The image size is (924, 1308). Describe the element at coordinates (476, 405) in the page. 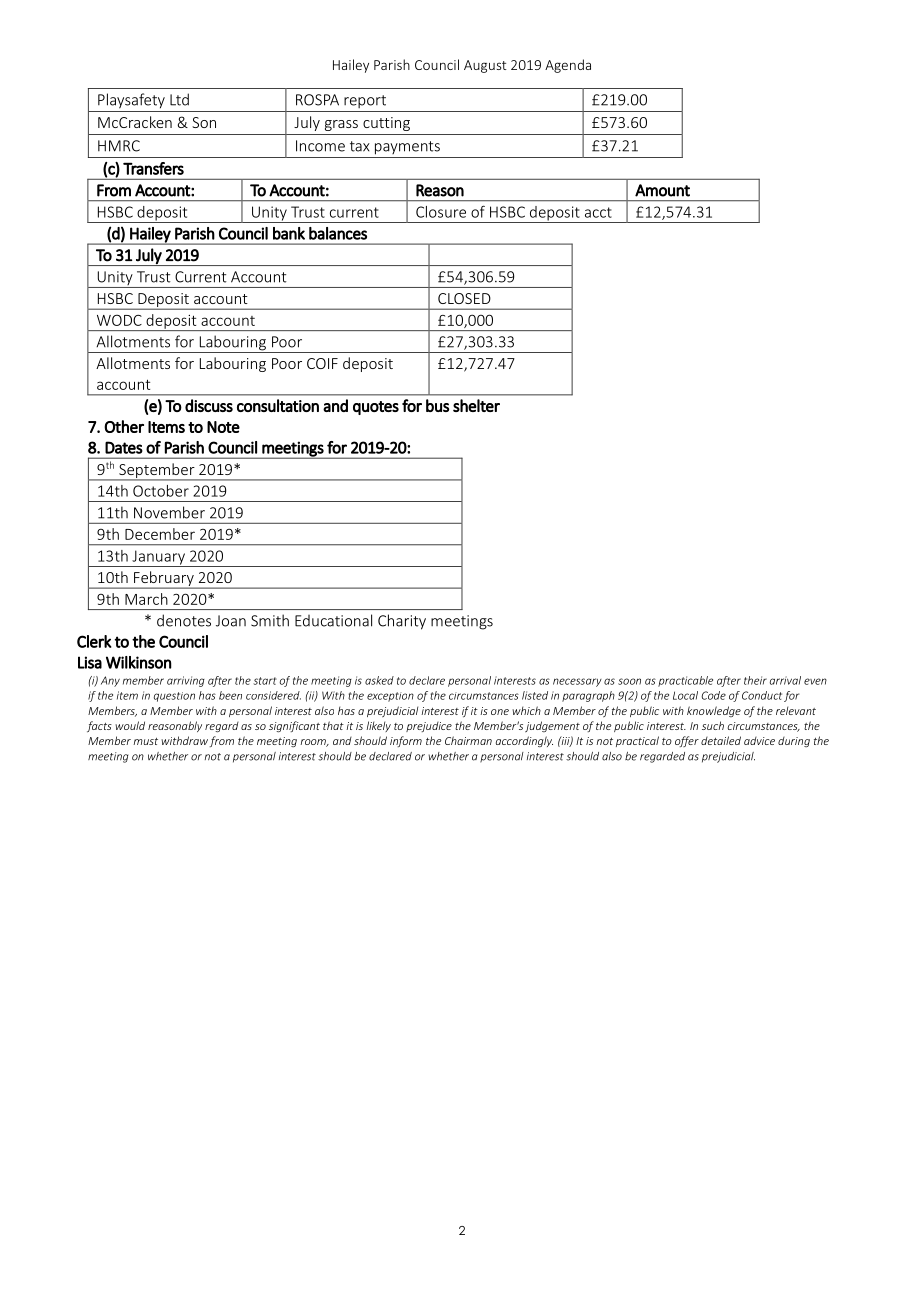

I see `shelter` at that location.
